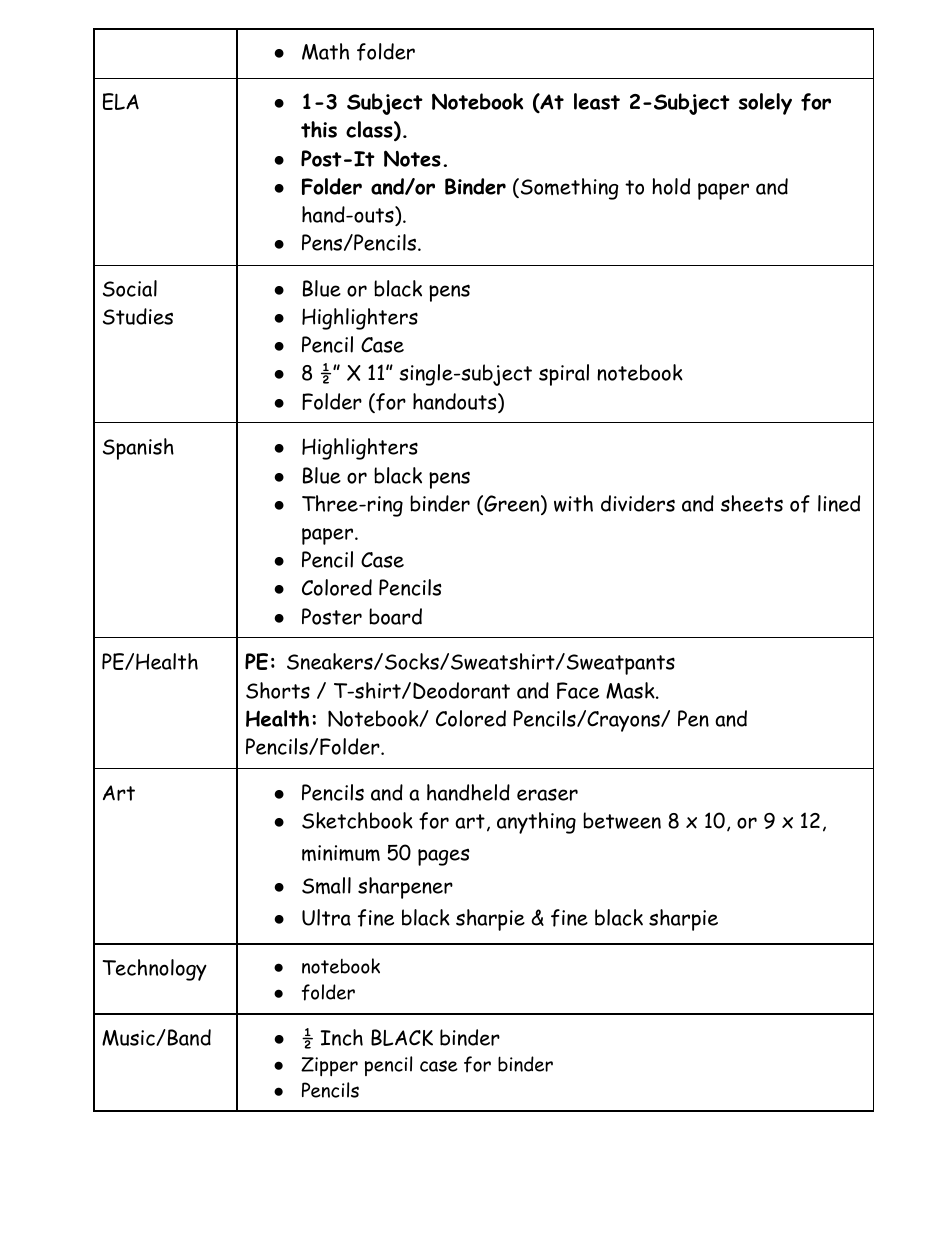 The height and width of the image is (1233, 952). I want to click on least, so click(597, 101).
